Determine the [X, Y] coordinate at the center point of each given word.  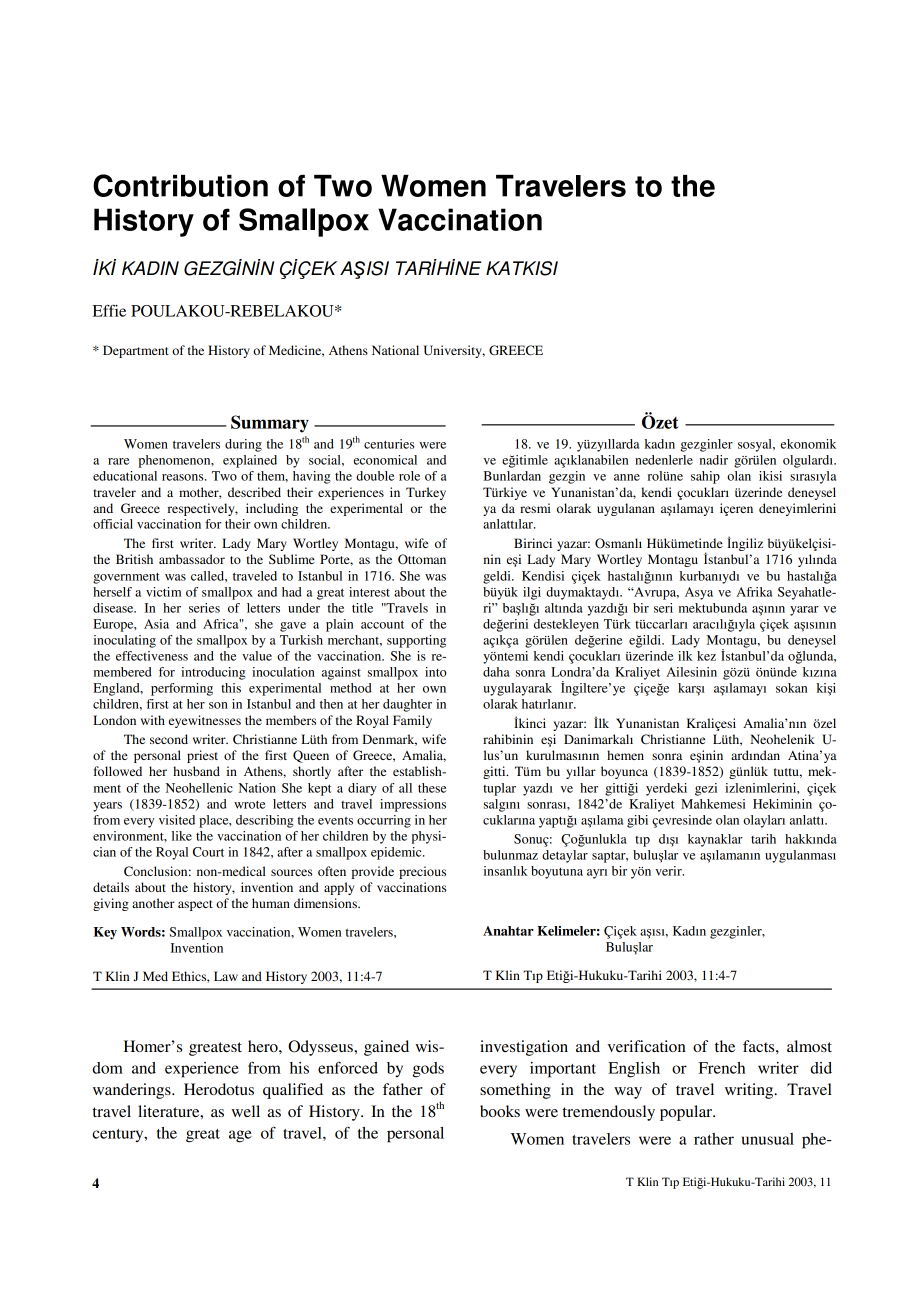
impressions [413, 805]
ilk [685, 656]
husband [196, 771]
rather [714, 1139]
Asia [156, 624]
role [409, 476]
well [245, 1111]
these [432, 788]
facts [760, 1046]
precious [422, 872]
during [243, 445]
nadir [713, 460]
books [500, 1111]
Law [226, 976]
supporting [416, 641]
